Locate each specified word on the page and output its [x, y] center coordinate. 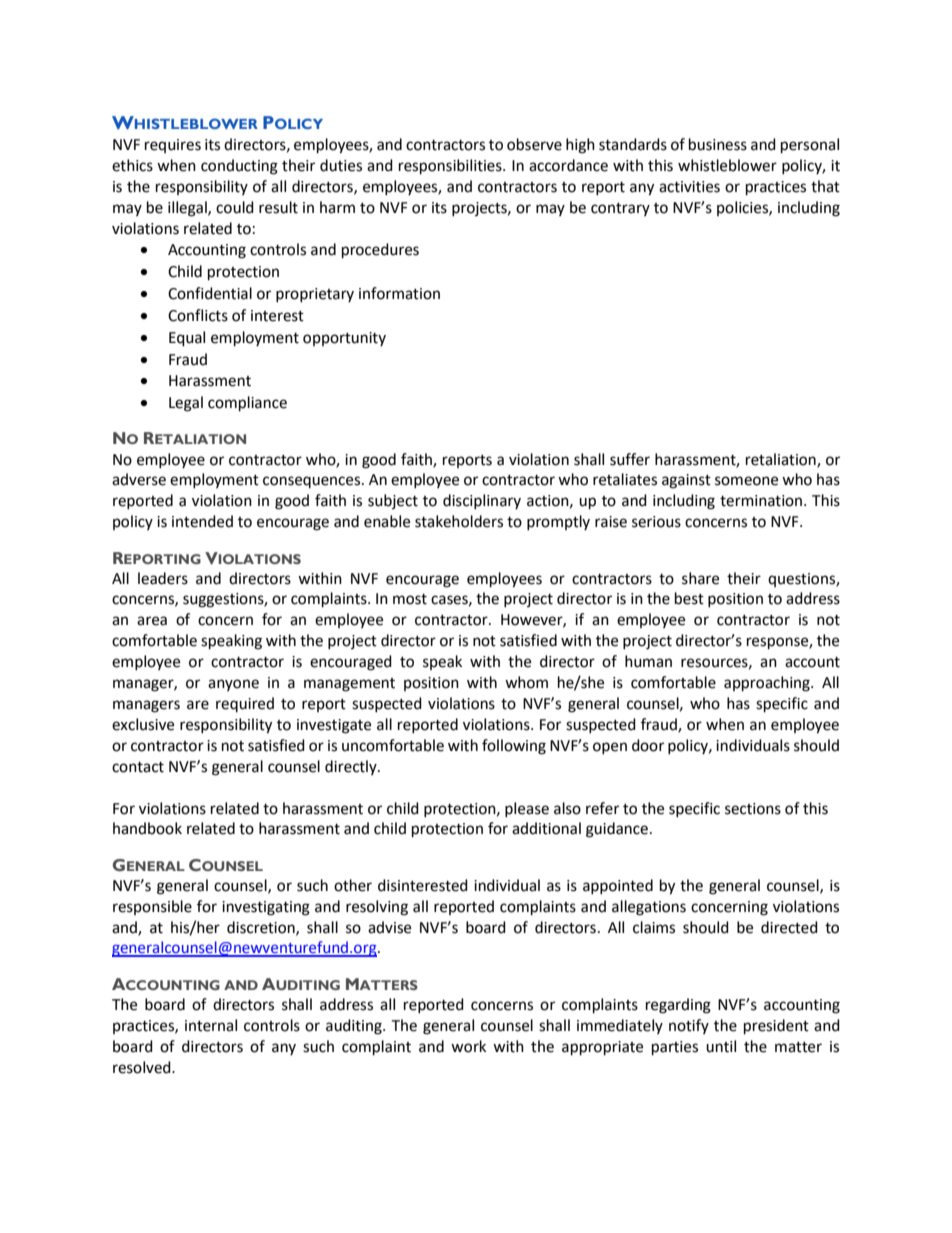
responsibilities [451, 167]
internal [211, 1025]
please [527, 809]
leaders [163, 578]
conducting [239, 167]
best [689, 598]
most [410, 599]
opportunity [344, 339]
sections [753, 809]
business [718, 144]
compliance [247, 404]
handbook [147, 828]
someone [746, 481]
